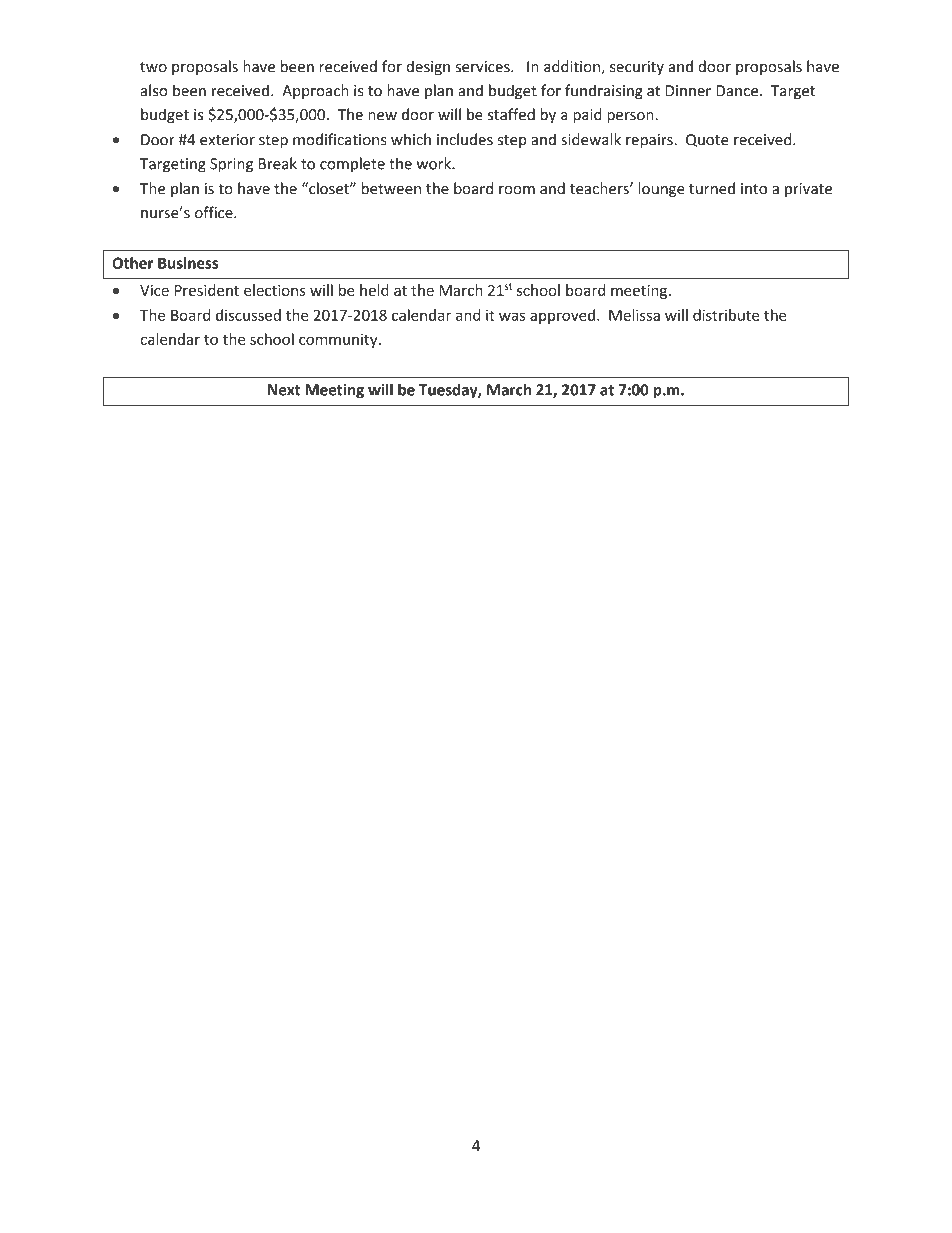 This document has width=952, height=1233. What do you see at coordinates (339, 341) in the document?
I see `community` at bounding box center [339, 341].
